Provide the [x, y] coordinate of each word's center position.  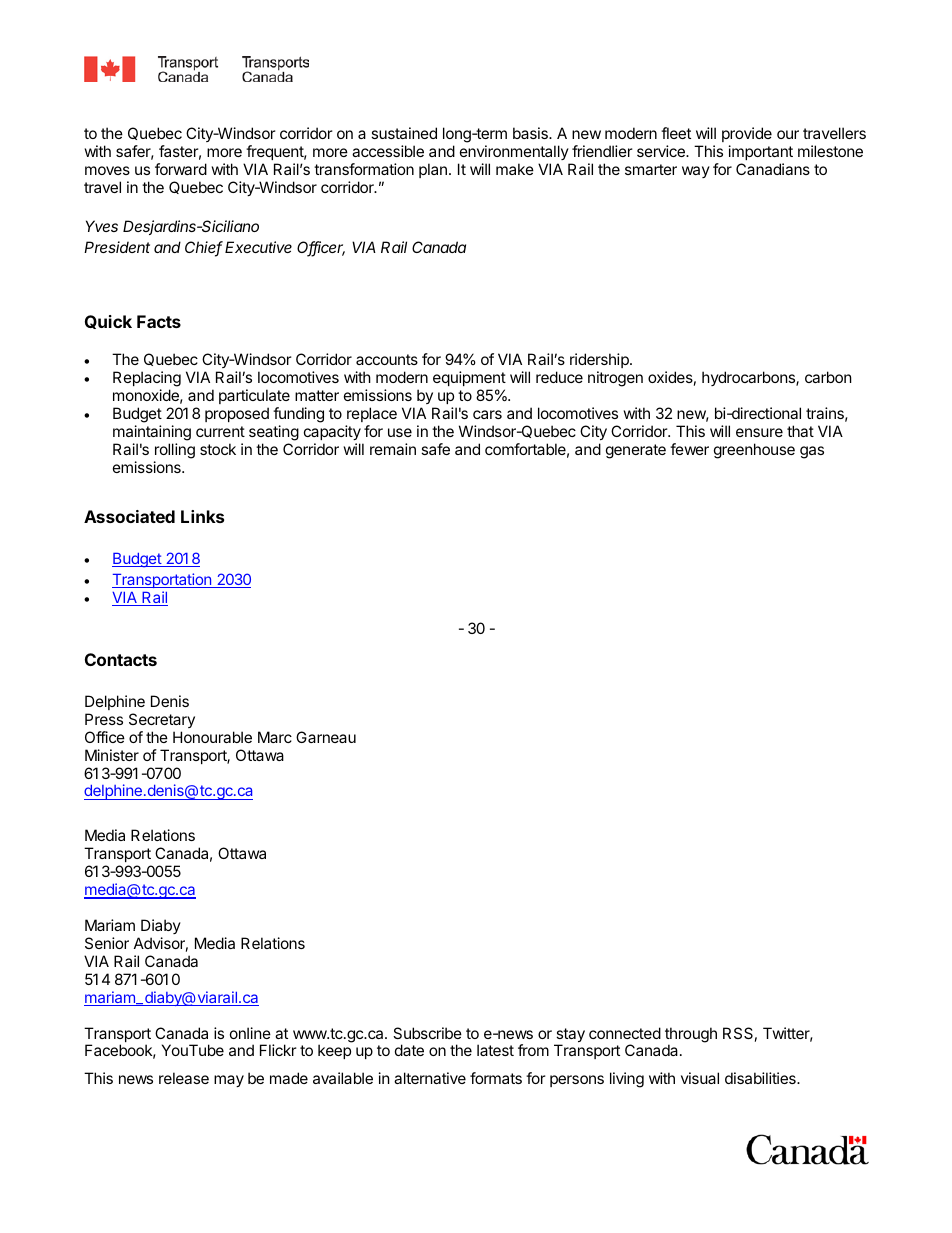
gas [812, 452]
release [184, 1078]
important [761, 152]
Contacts [121, 659]
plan [433, 170]
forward [181, 169]
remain [393, 449]
